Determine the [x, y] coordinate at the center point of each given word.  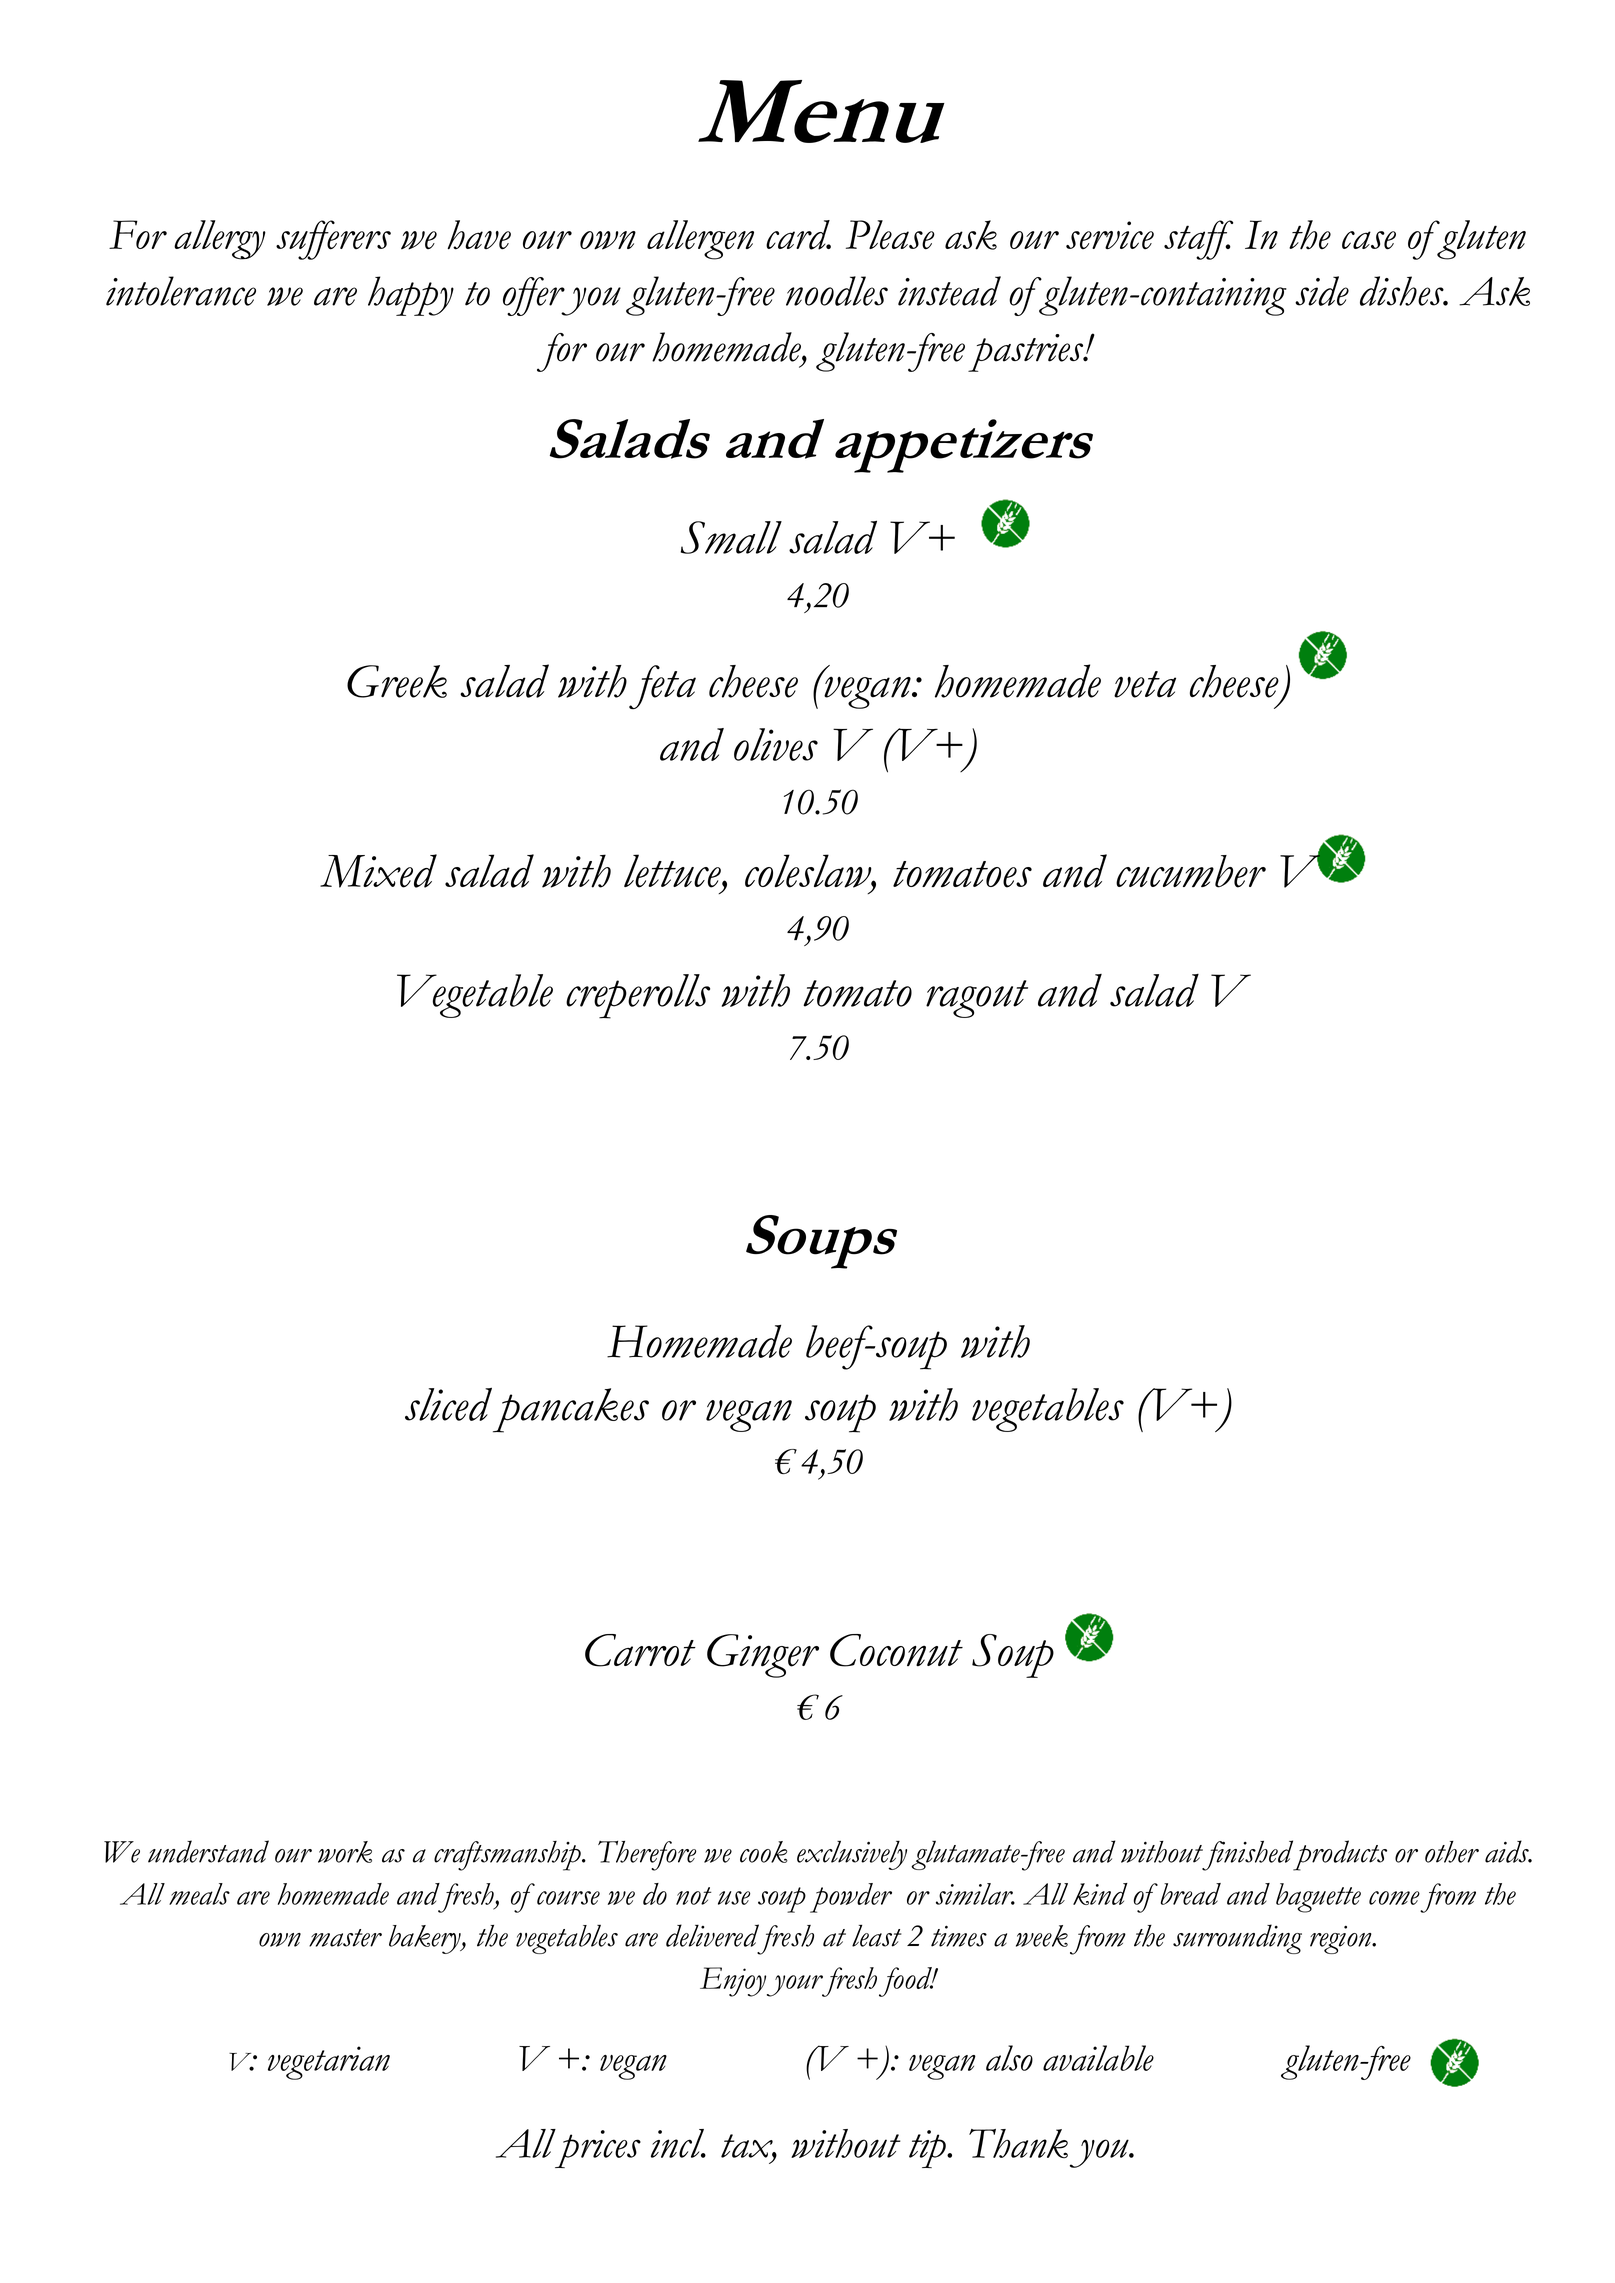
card [798, 235]
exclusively [852, 1855]
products [1340, 1855]
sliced [448, 1404]
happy [411, 296]
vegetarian [329, 2063]
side [1322, 291]
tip [928, 2149]
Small [731, 537]
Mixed [378, 871]
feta [662, 687]
